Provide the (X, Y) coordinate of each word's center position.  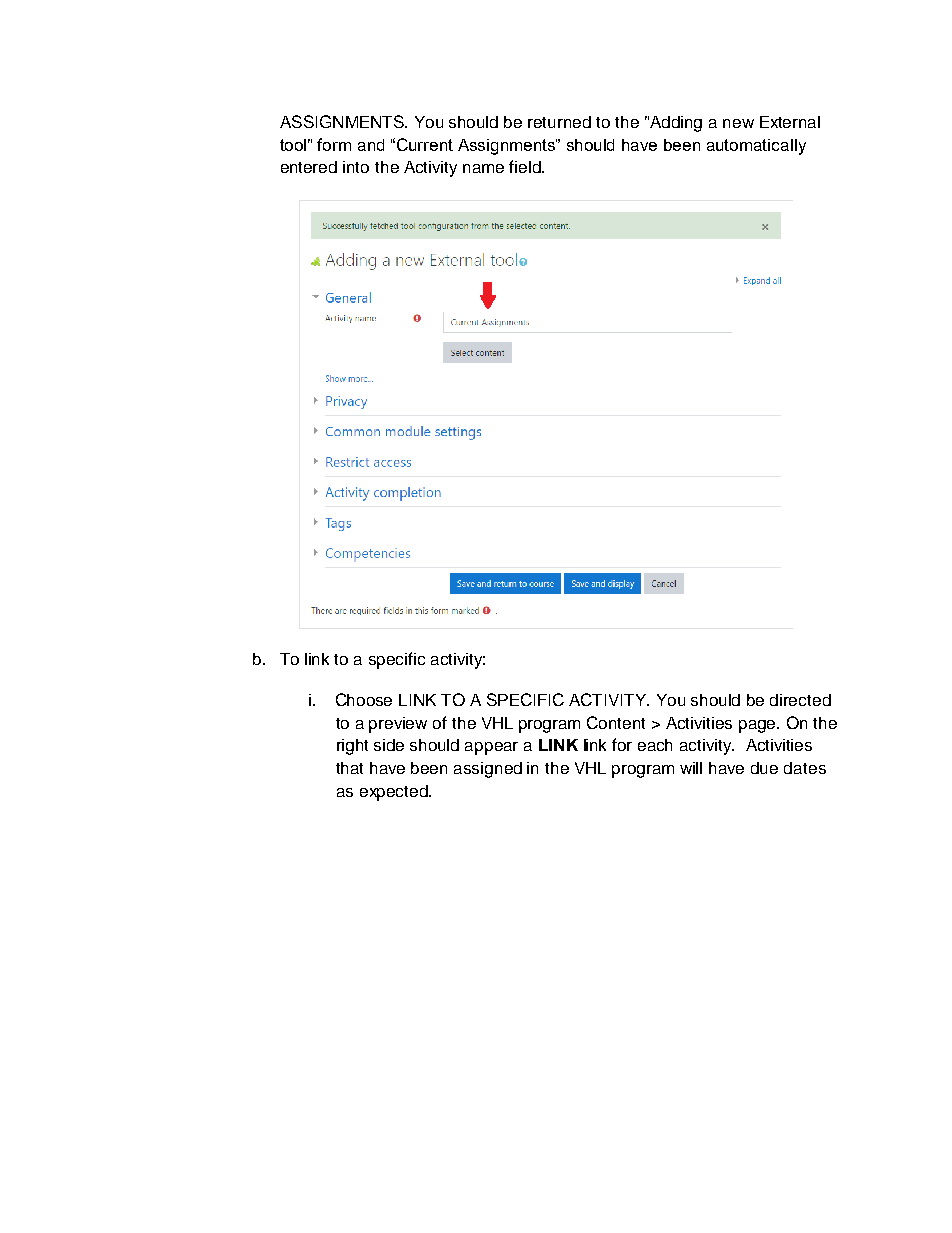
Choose (364, 699)
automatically (756, 147)
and (371, 145)
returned (559, 122)
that (349, 768)
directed (800, 700)
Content (616, 722)
